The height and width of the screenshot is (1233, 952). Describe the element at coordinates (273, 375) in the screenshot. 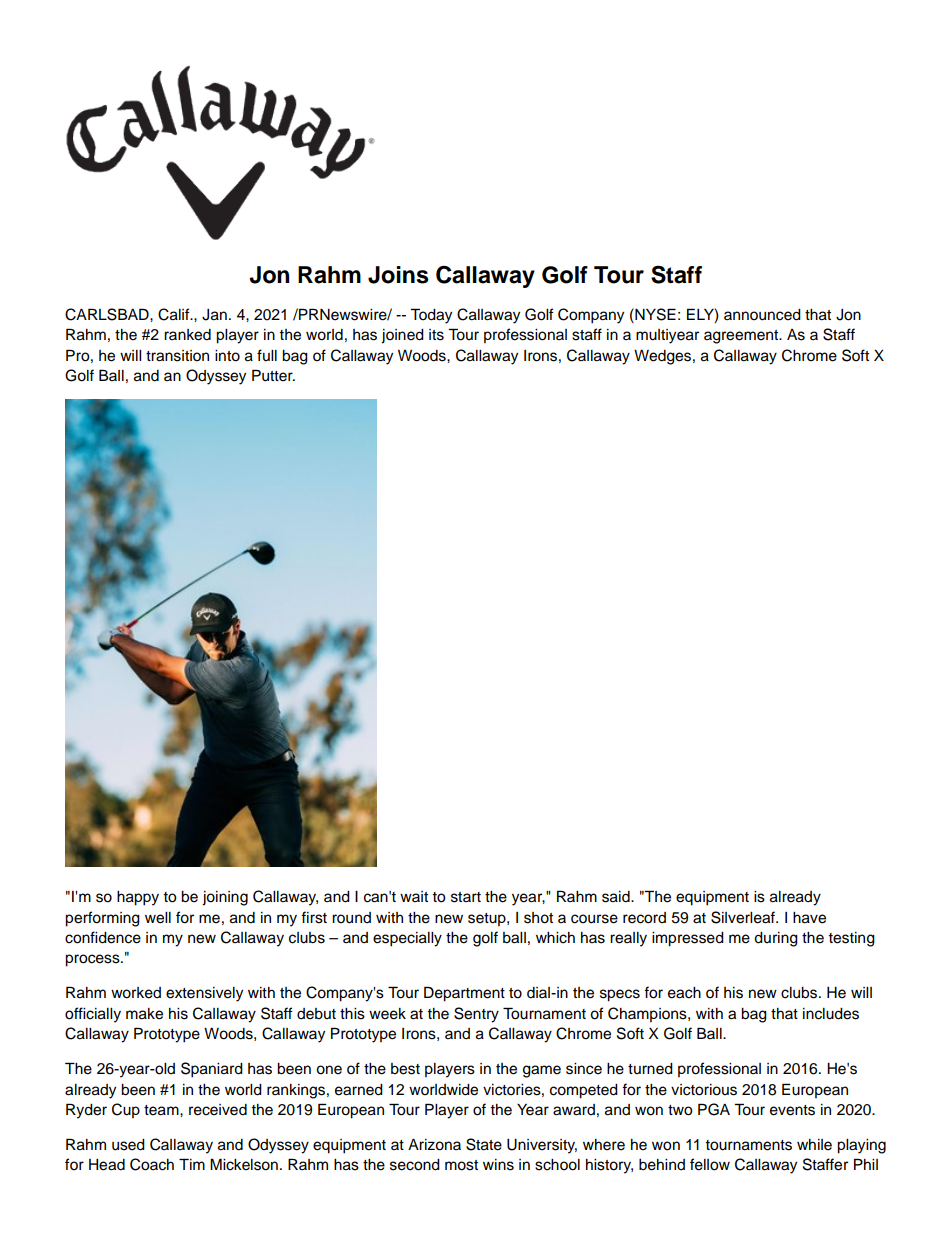

I see `Putter` at that location.
